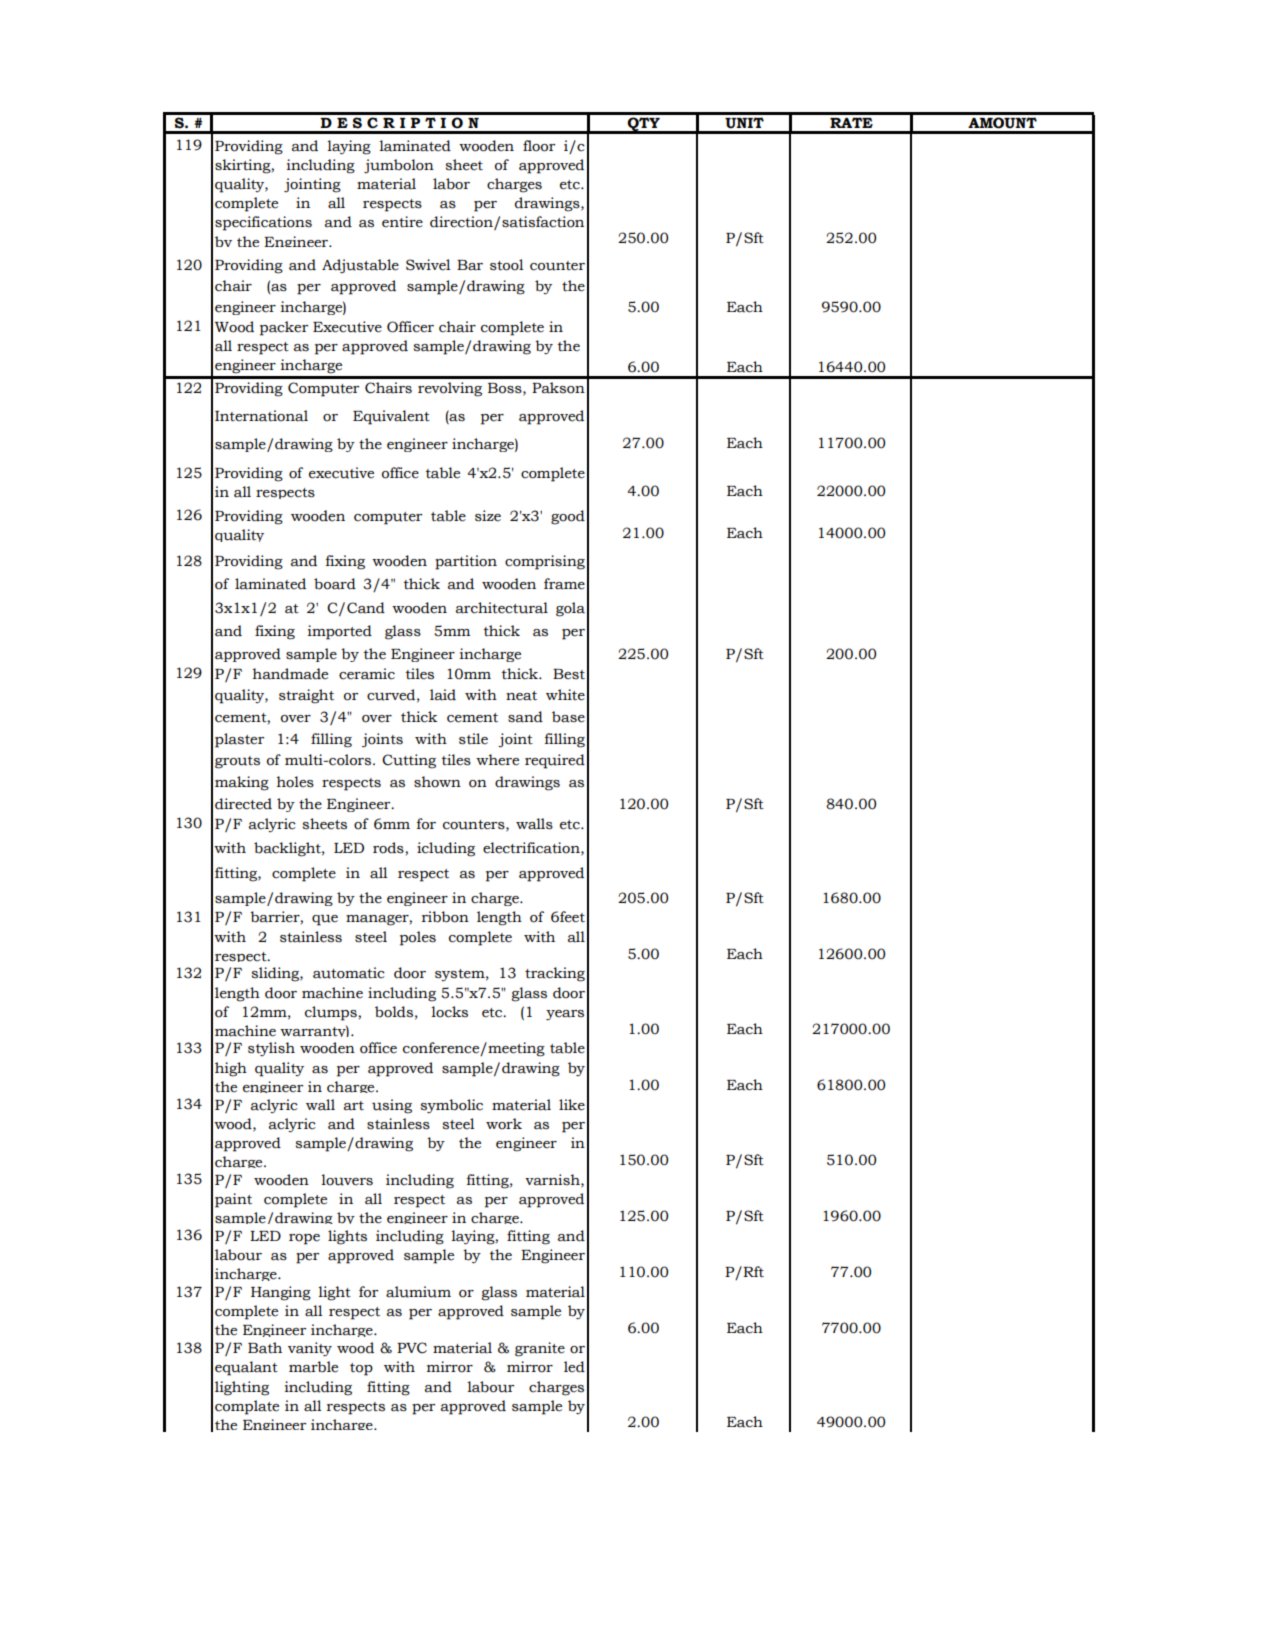 The image size is (1273, 1648). What do you see at coordinates (539, 146) in the screenshot?
I see `floor` at bounding box center [539, 146].
